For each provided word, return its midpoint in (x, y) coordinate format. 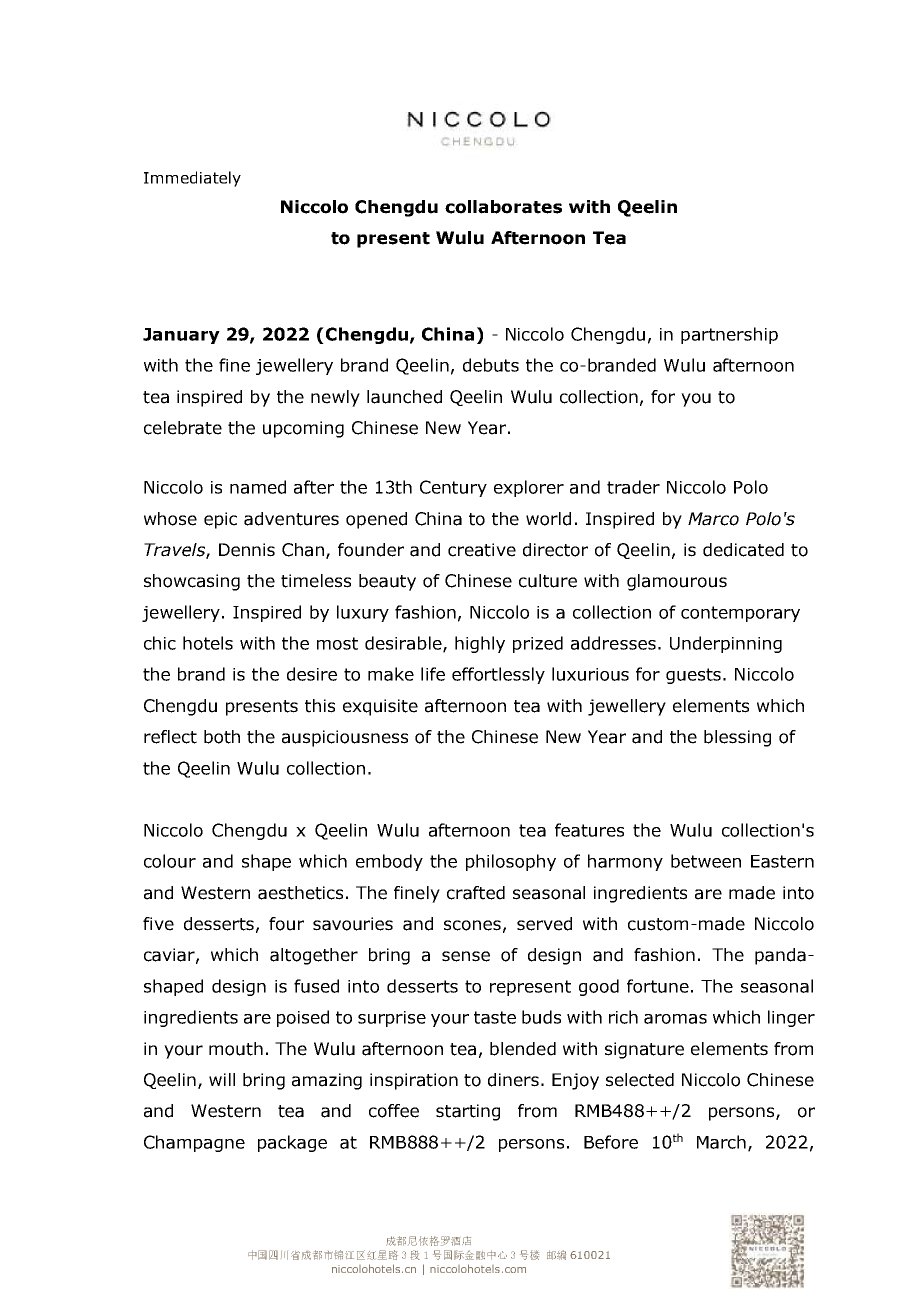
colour (170, 861)
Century (453, 488)
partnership (729, 335)
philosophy (511, 862)
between (706, 861)
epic (220, 520)
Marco (713, 519)
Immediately (192, 179)
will (222, 1079)
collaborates (503, 207)
